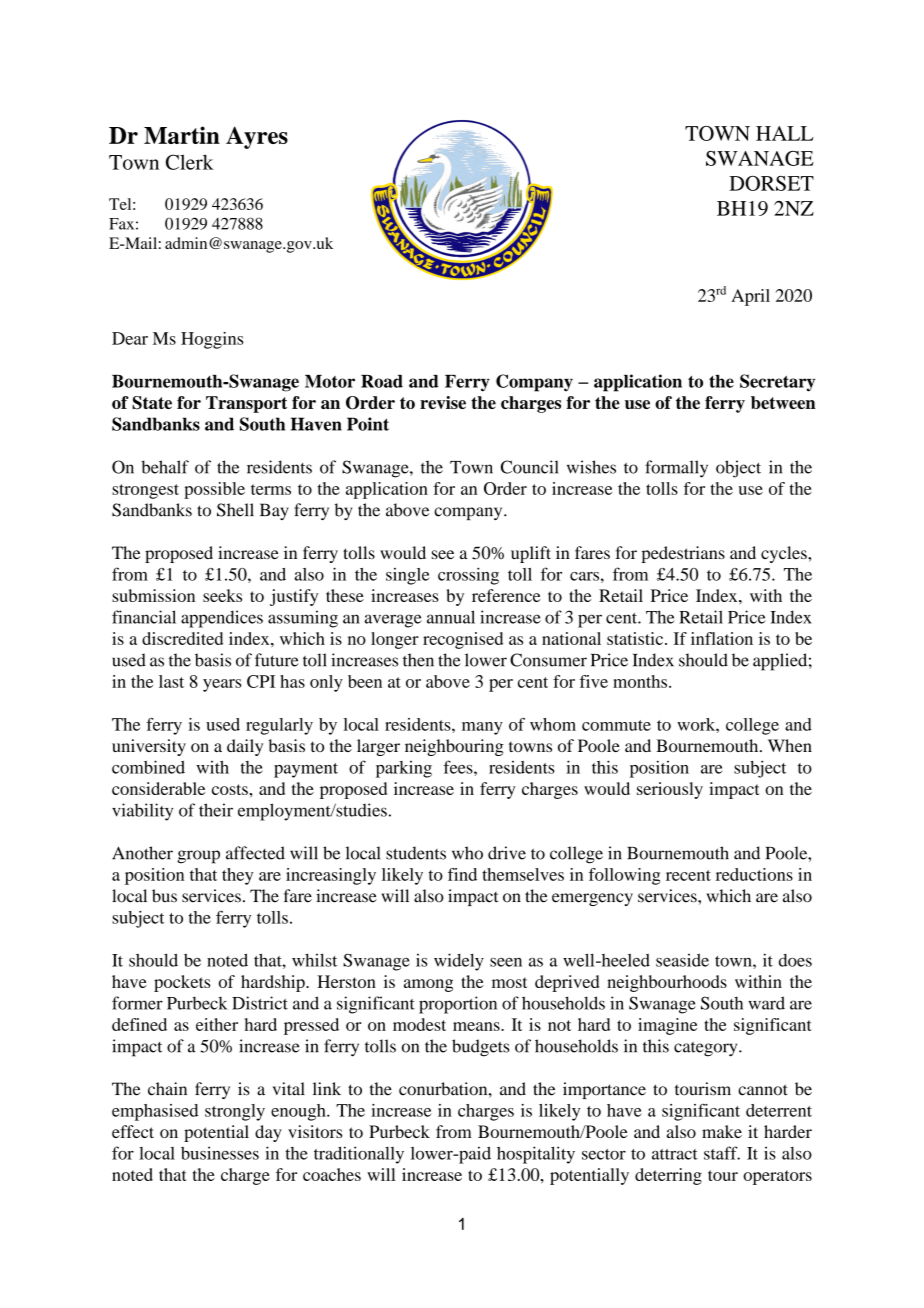  What do you see at coordinates (530, 467) in the image?
I see `Council` at bounding box center [530, 467].
